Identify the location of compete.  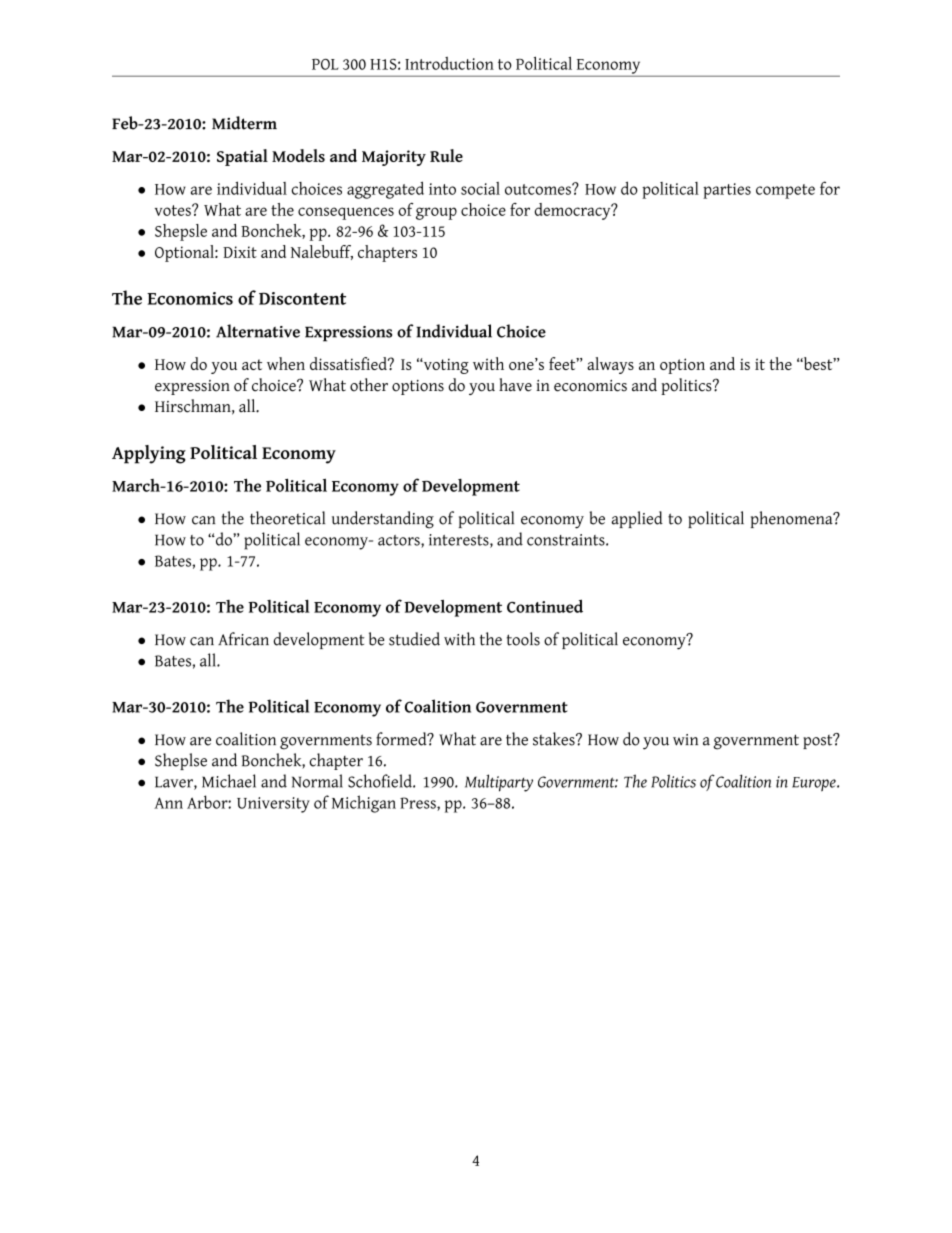
(785, 191).
